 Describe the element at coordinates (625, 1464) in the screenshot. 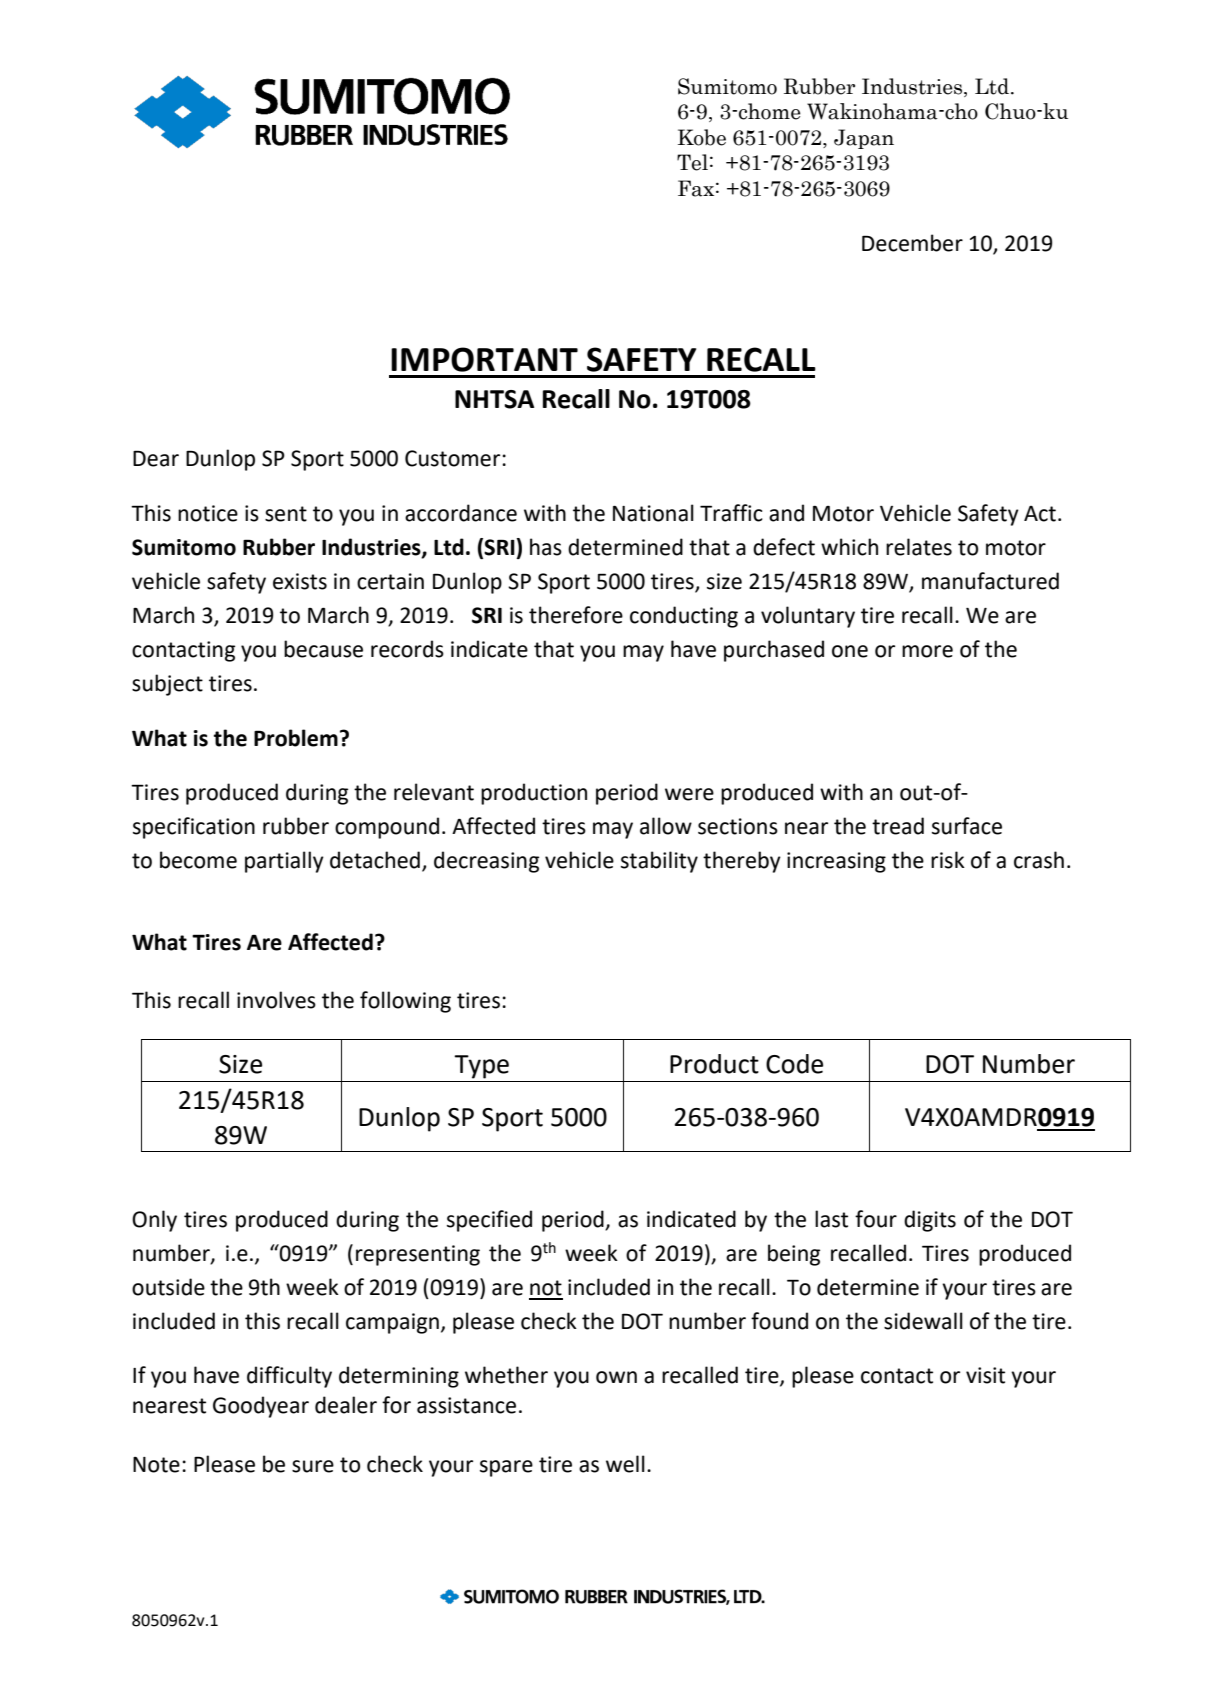

I see `well` at that location.
